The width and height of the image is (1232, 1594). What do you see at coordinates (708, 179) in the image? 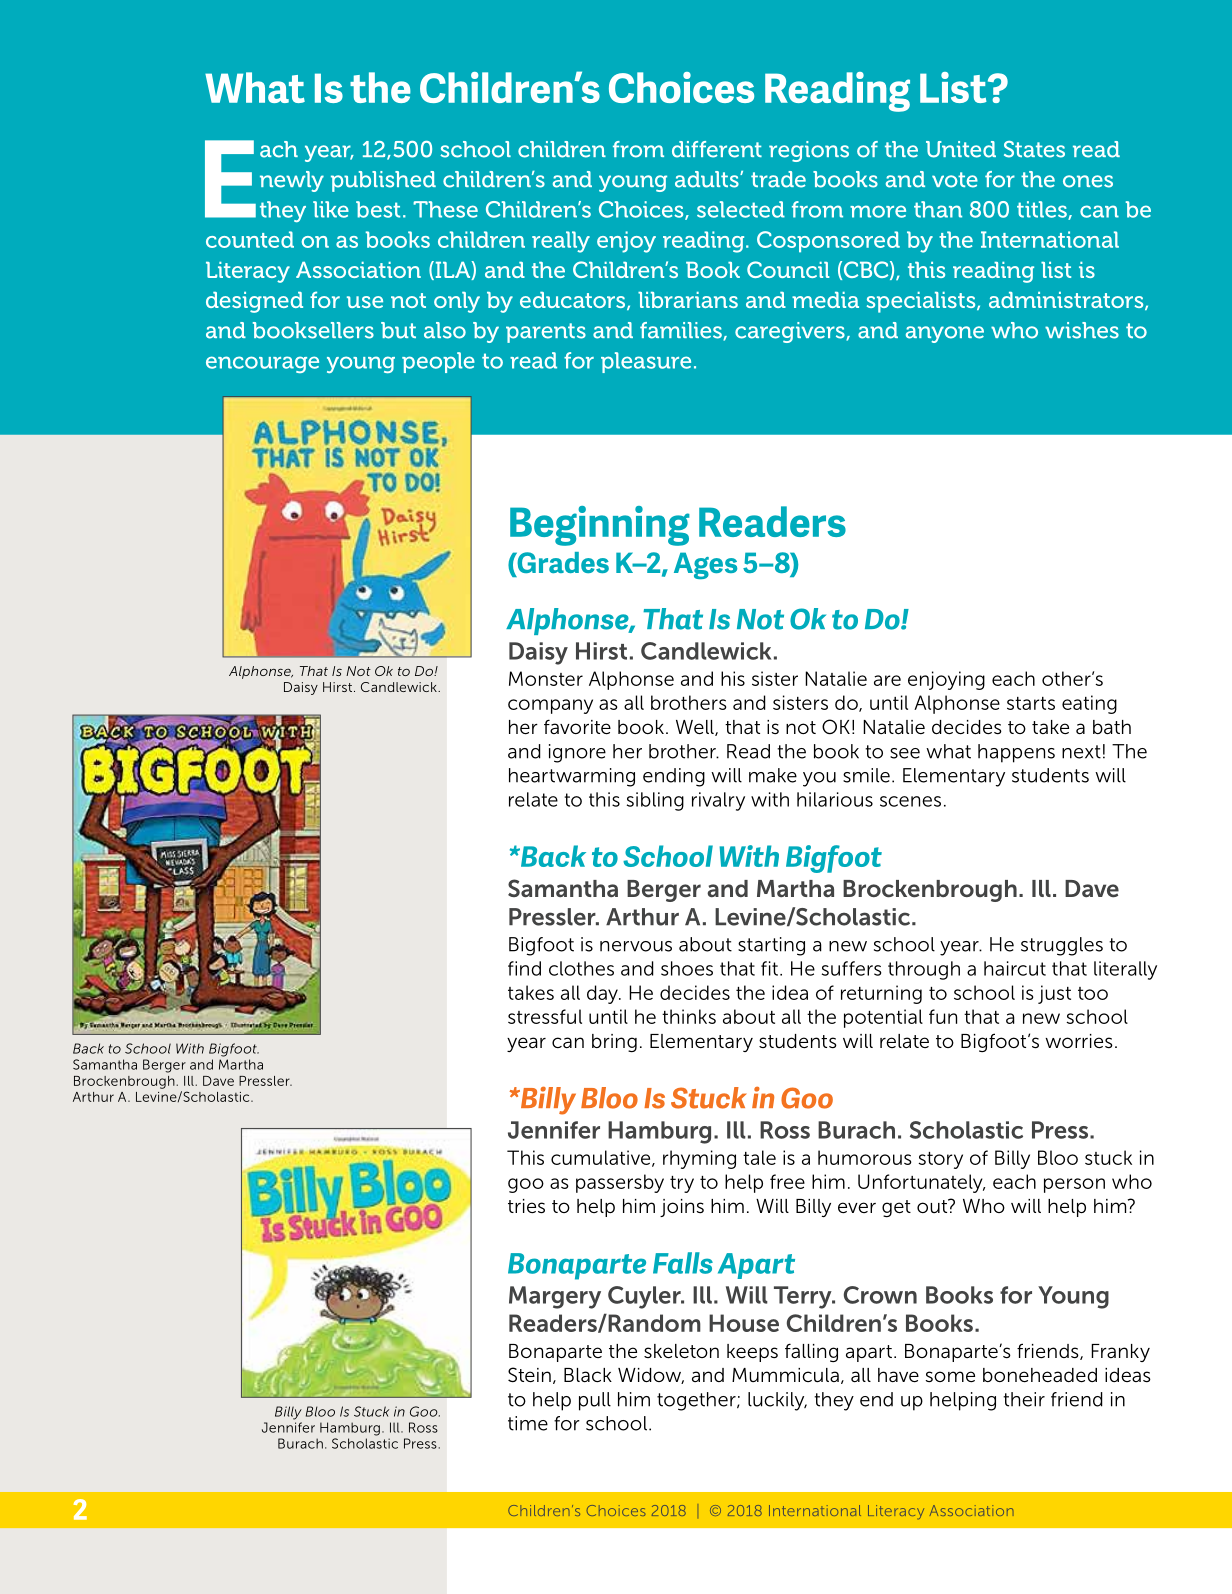
I see `adults` at bounding box center [708, 179].
